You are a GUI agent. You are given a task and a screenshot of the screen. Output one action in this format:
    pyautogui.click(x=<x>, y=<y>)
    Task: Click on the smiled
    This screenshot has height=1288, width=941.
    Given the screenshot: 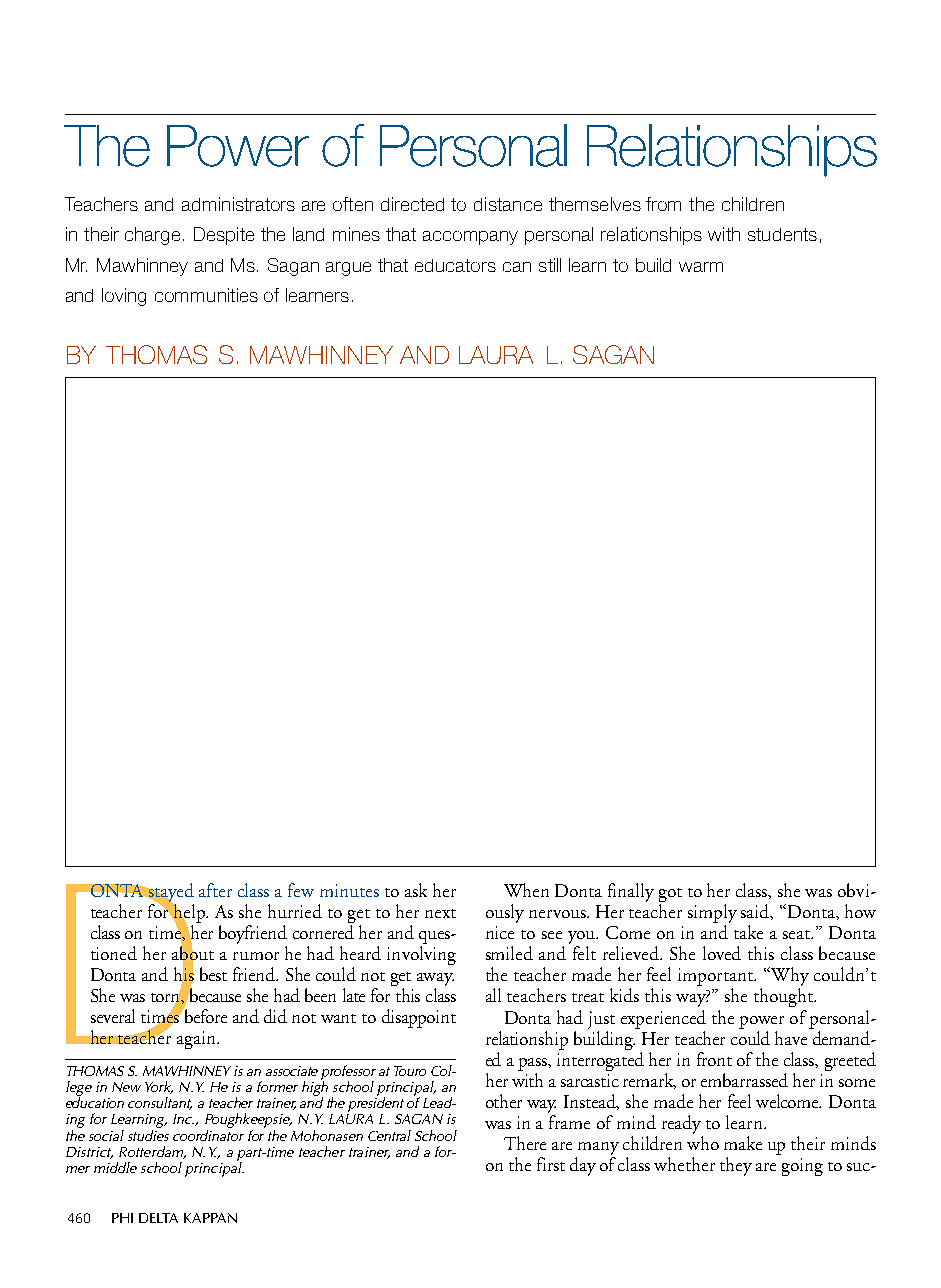 What is the action you would take?
    pyautogui.click(x=509, y=953)
